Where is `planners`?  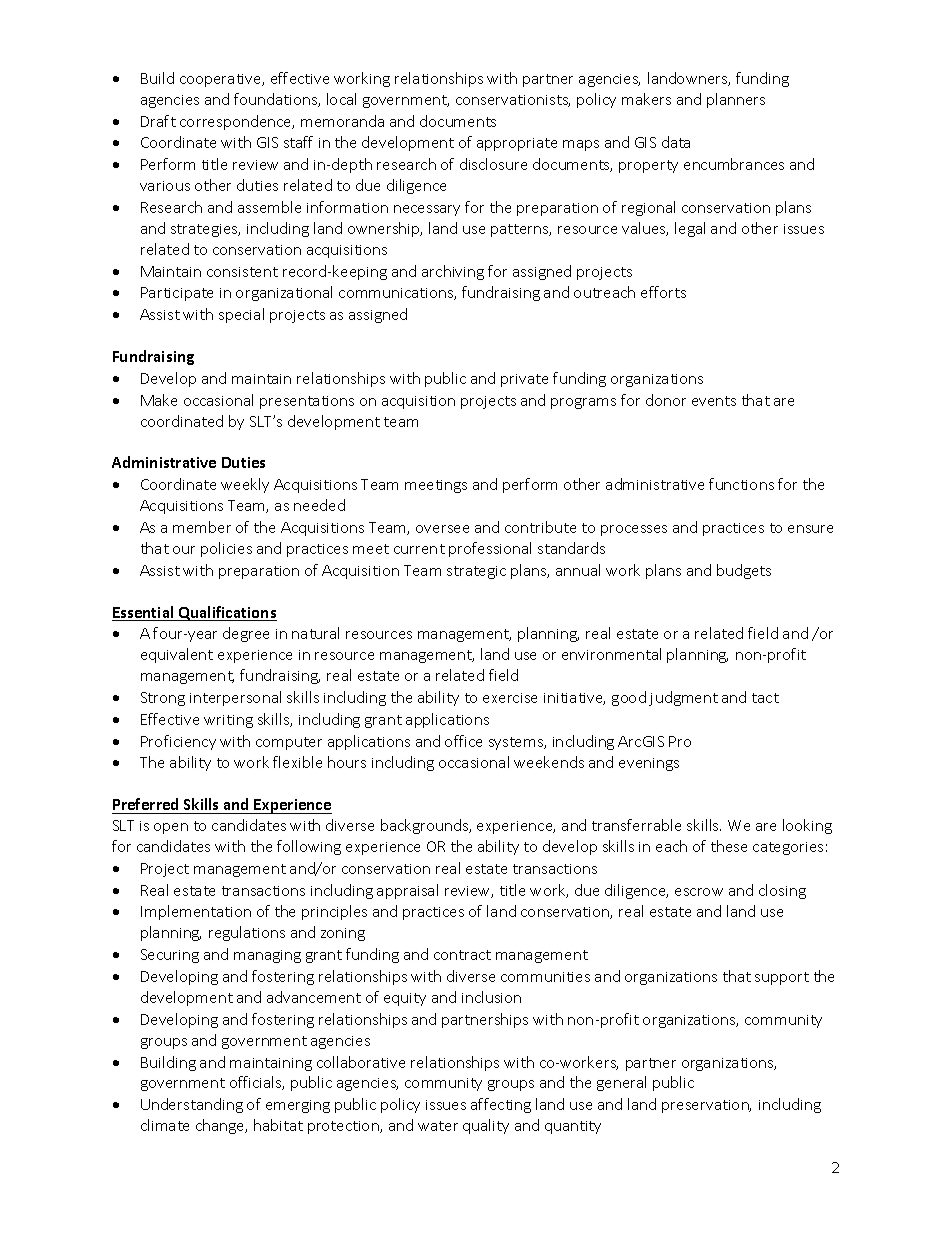 planners is located at coordinates (736, 100).
